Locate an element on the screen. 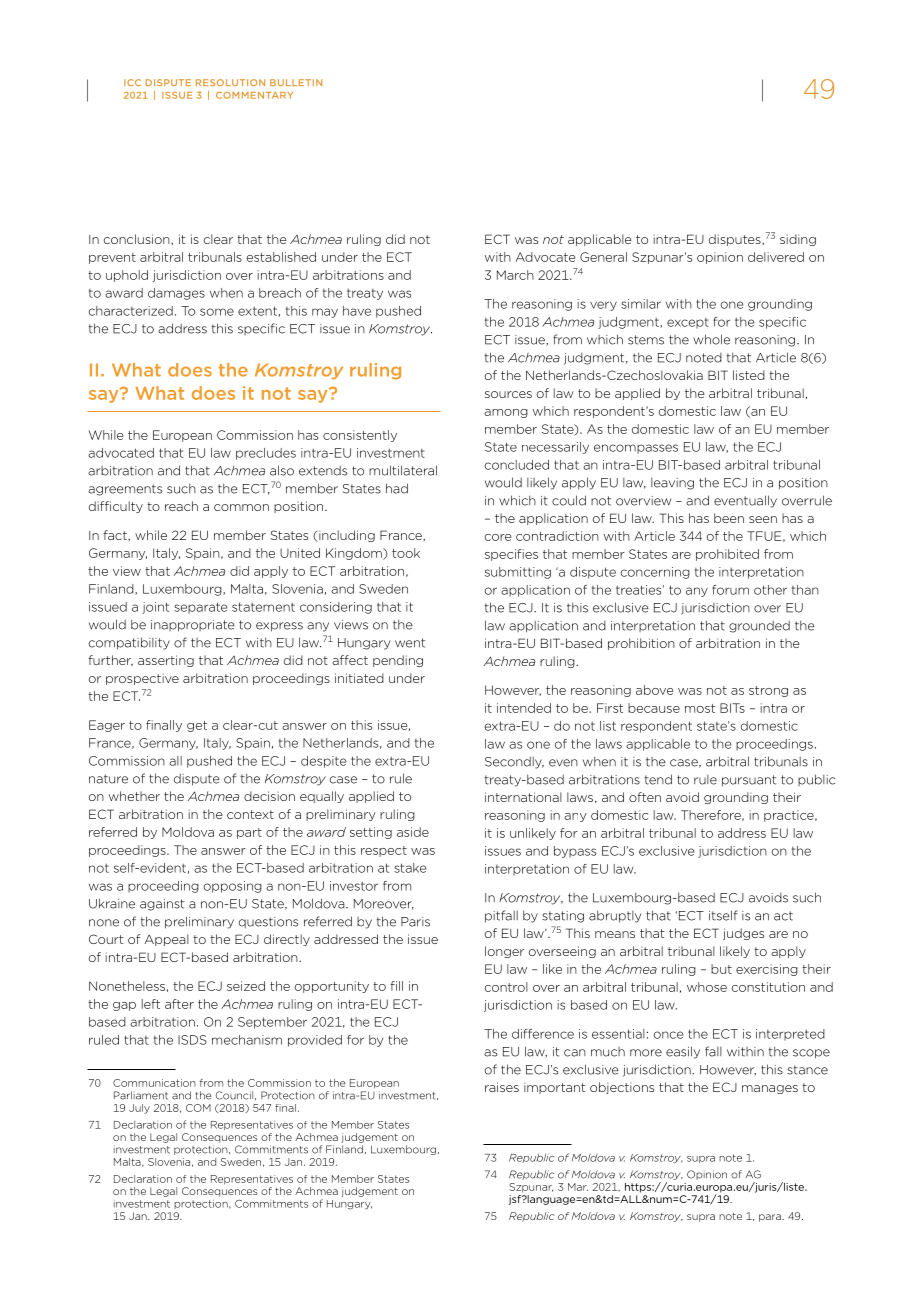 This screenshot has height=1308, width=924. raises is located at coordinates (502, 1087).
